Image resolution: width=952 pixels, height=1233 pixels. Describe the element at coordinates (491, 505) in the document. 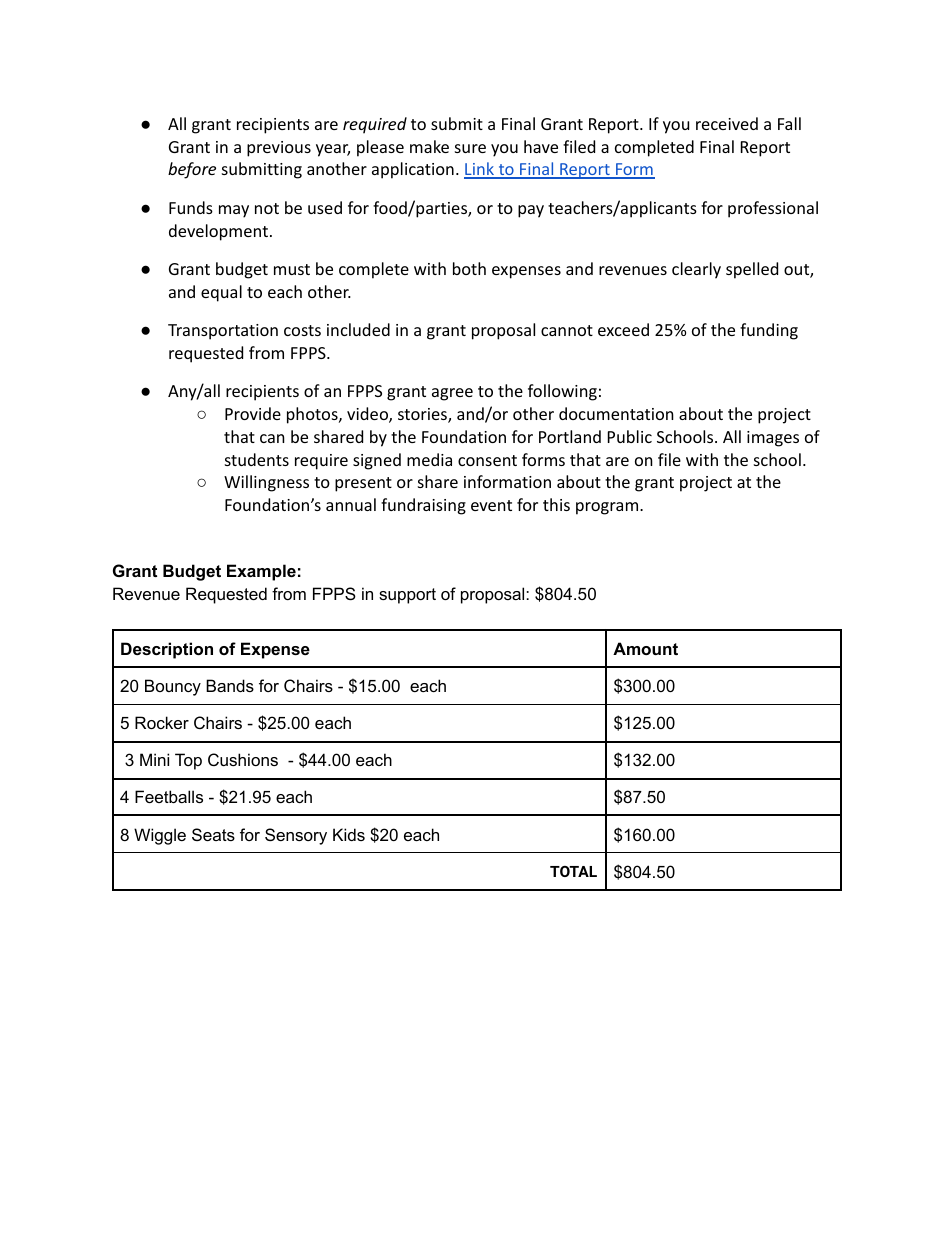

I see `event` at that location.
